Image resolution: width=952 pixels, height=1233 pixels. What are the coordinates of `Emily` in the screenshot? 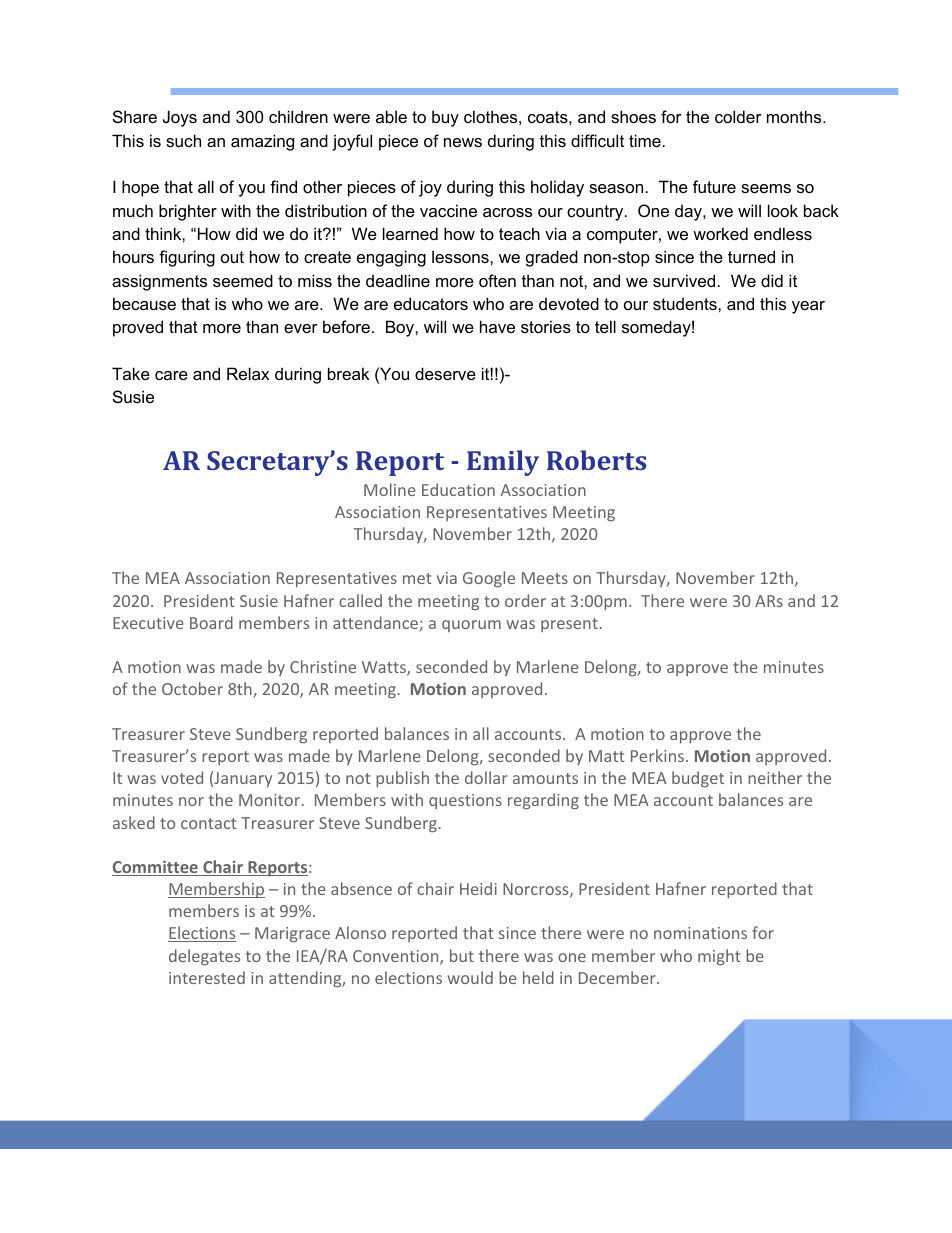 It's located at (503, 463).
